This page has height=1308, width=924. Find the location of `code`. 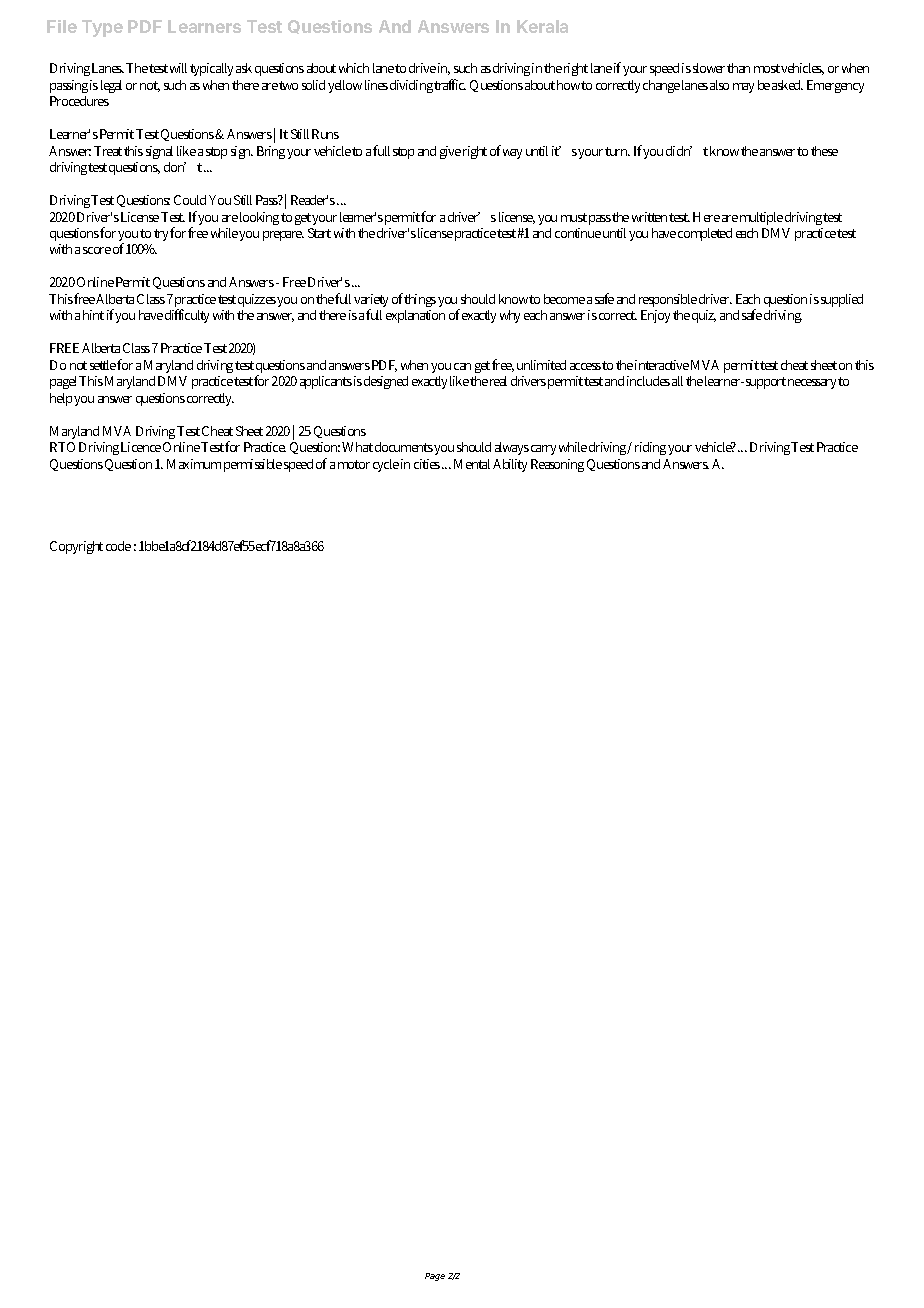

code is located at coordinates (118, 546).
